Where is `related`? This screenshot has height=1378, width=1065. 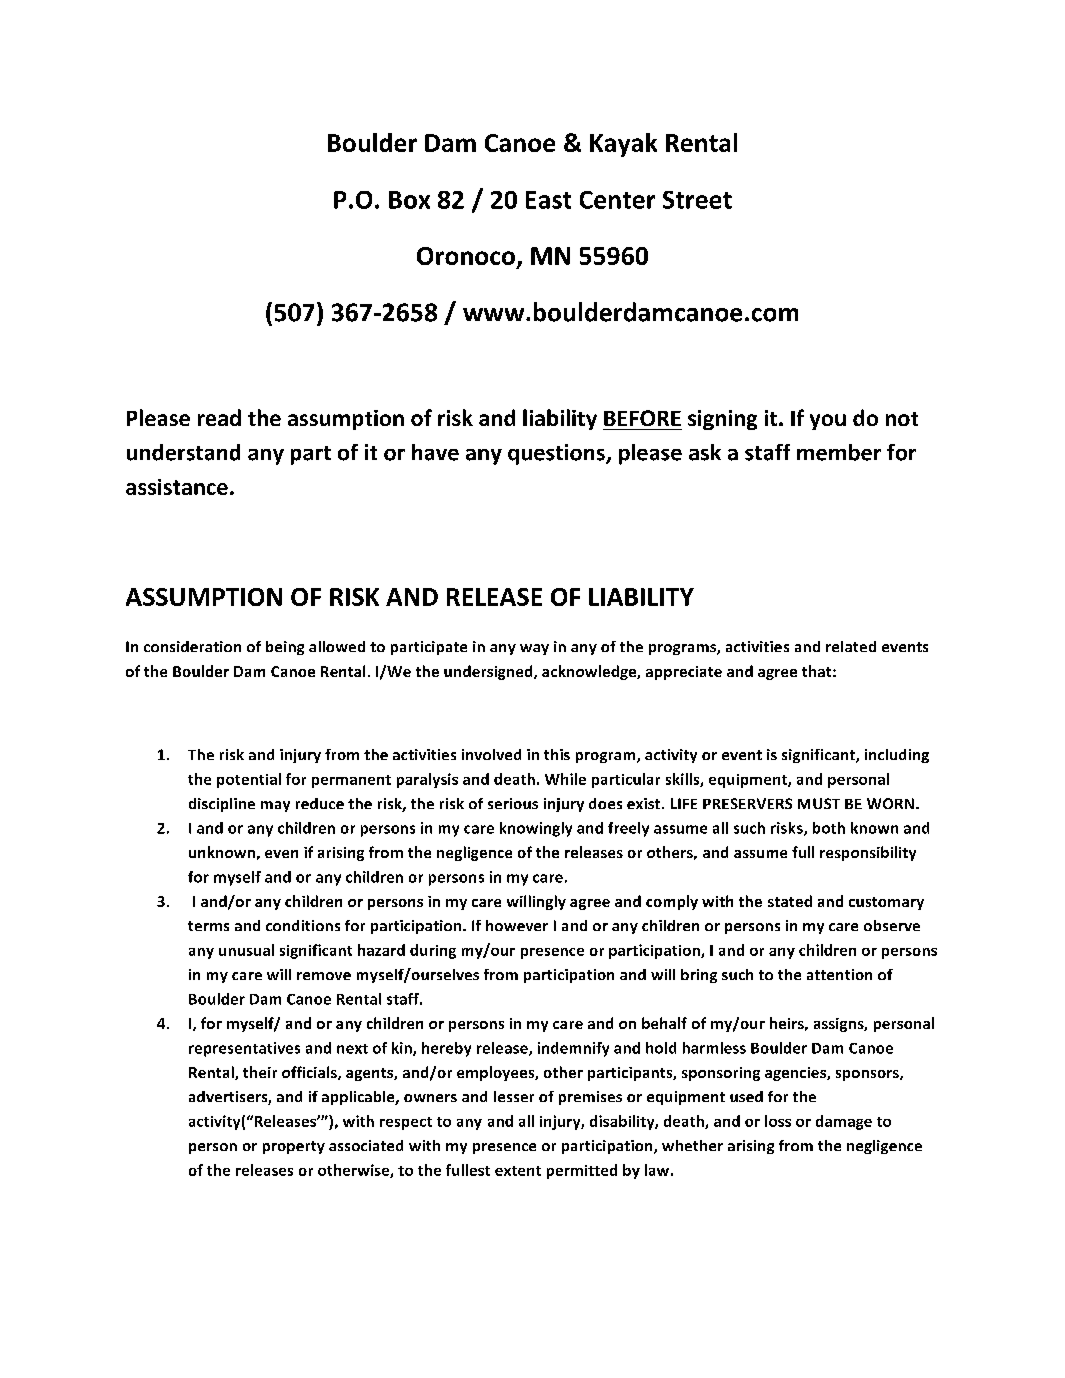
related is located at coordinates (851, 646).
